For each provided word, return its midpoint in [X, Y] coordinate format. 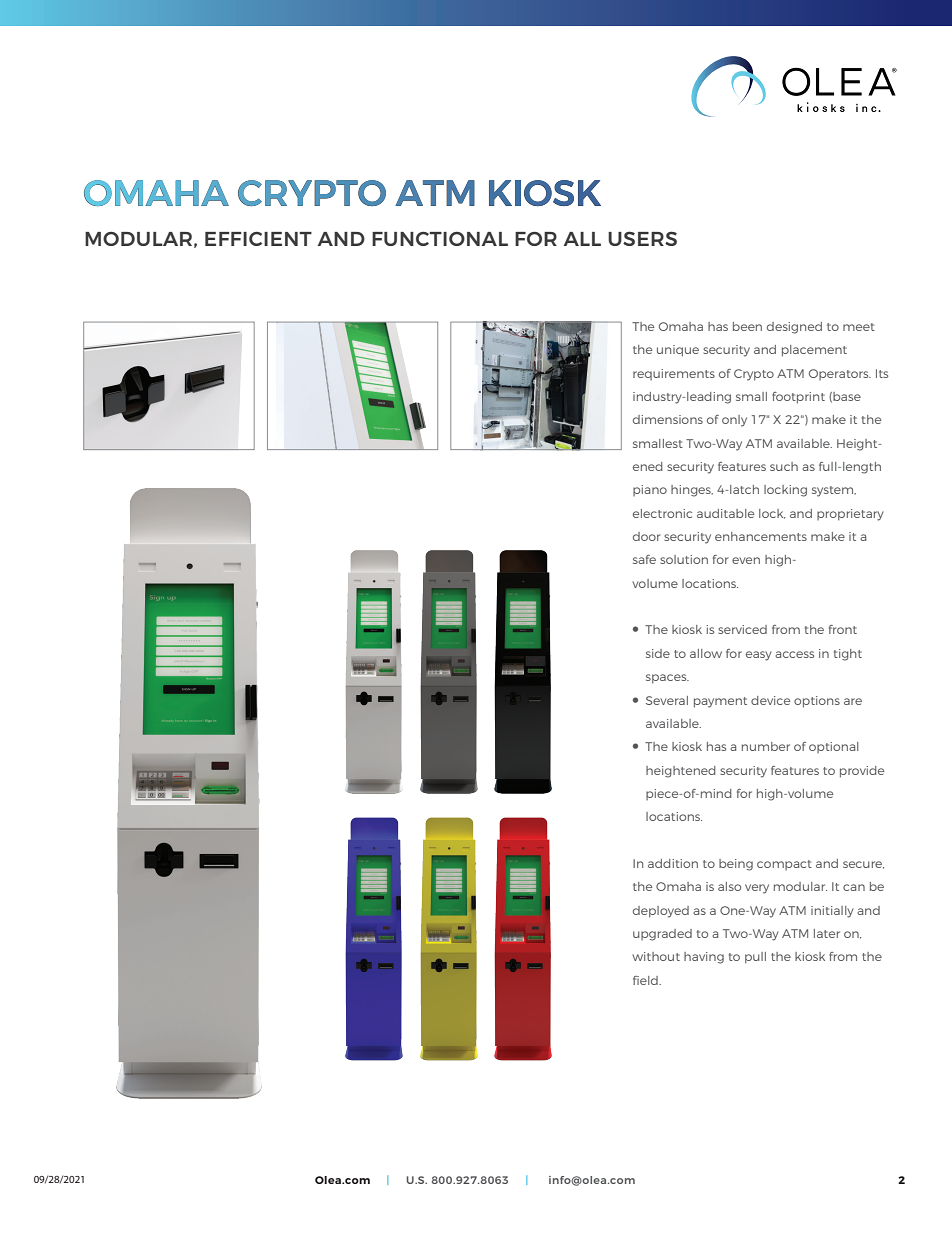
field [646, 980]
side [658, 653]
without [656, 956]
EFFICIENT [258, 239]
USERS [642, 238]
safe [644, 559]
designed [794, 328]
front [843, 629]
